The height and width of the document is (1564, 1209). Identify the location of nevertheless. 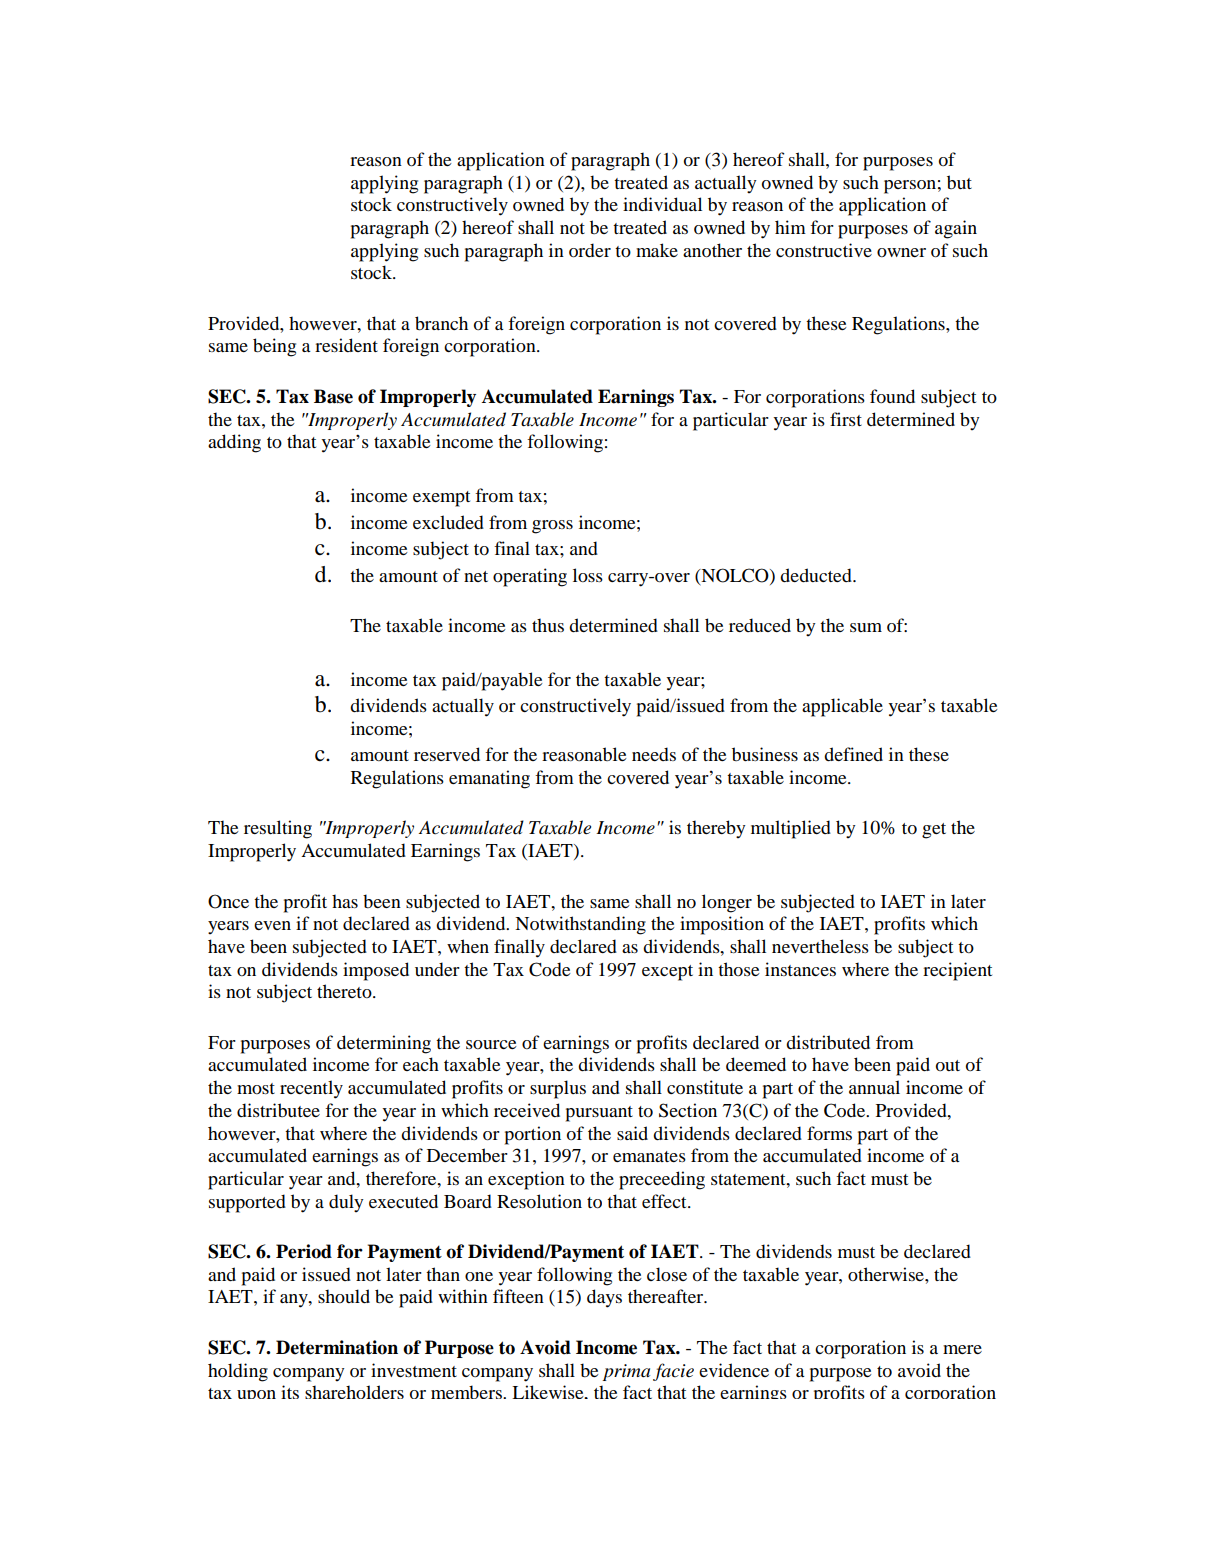
(820, 946).
